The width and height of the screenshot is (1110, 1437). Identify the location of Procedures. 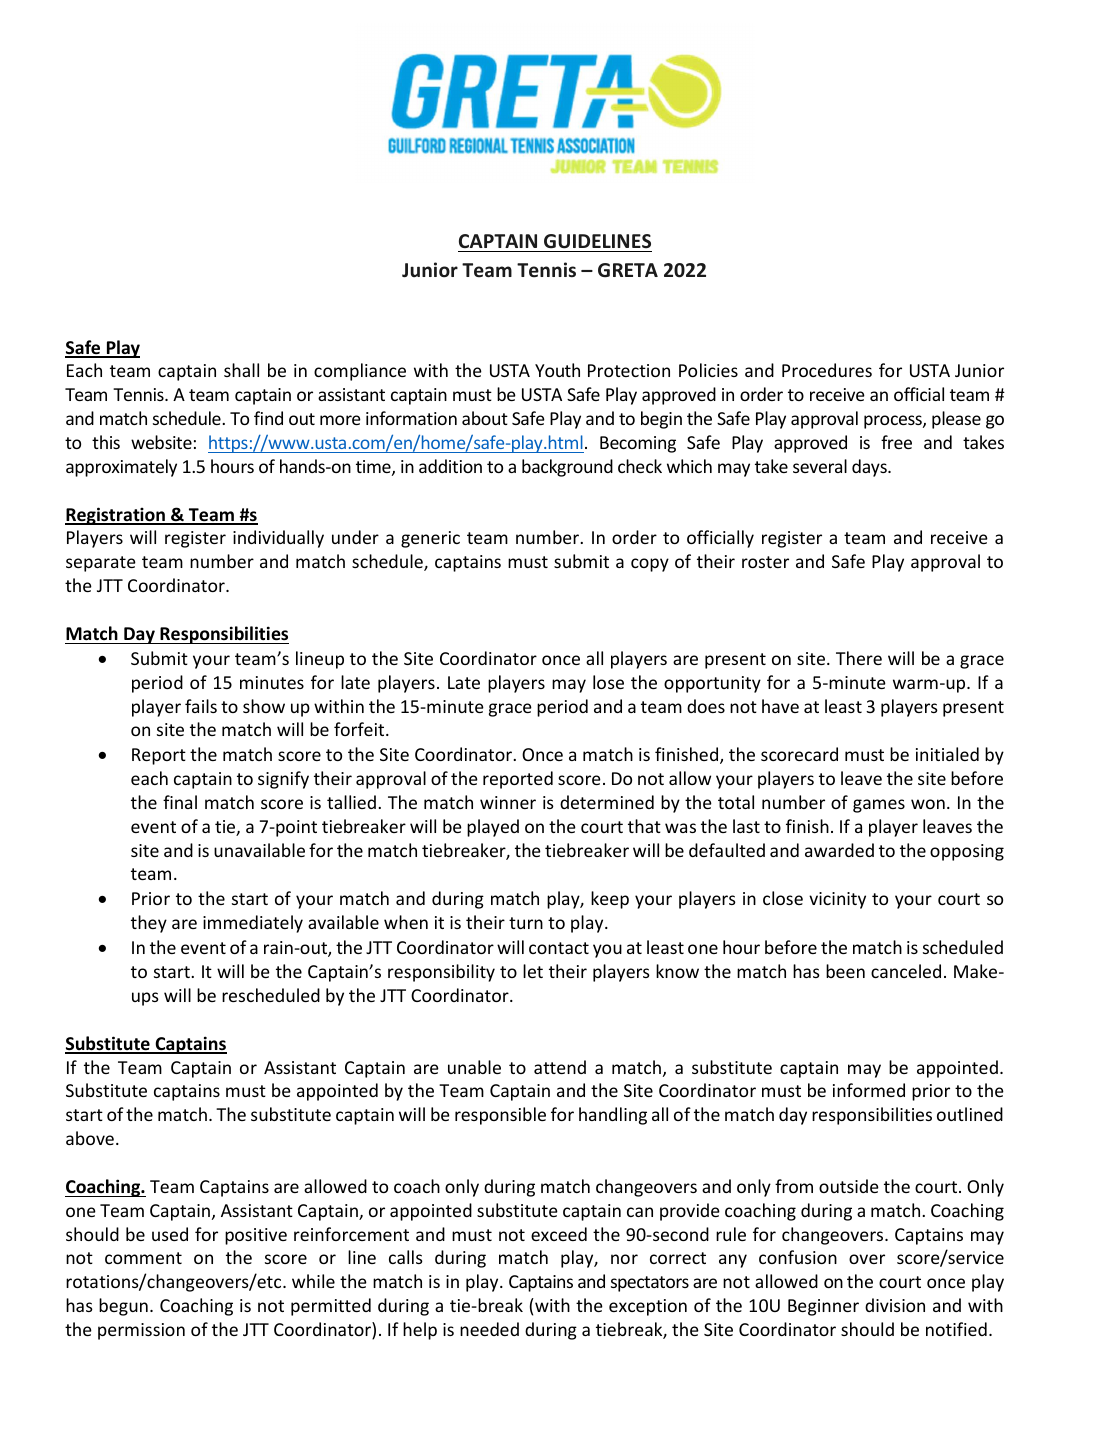
(827, 370).
